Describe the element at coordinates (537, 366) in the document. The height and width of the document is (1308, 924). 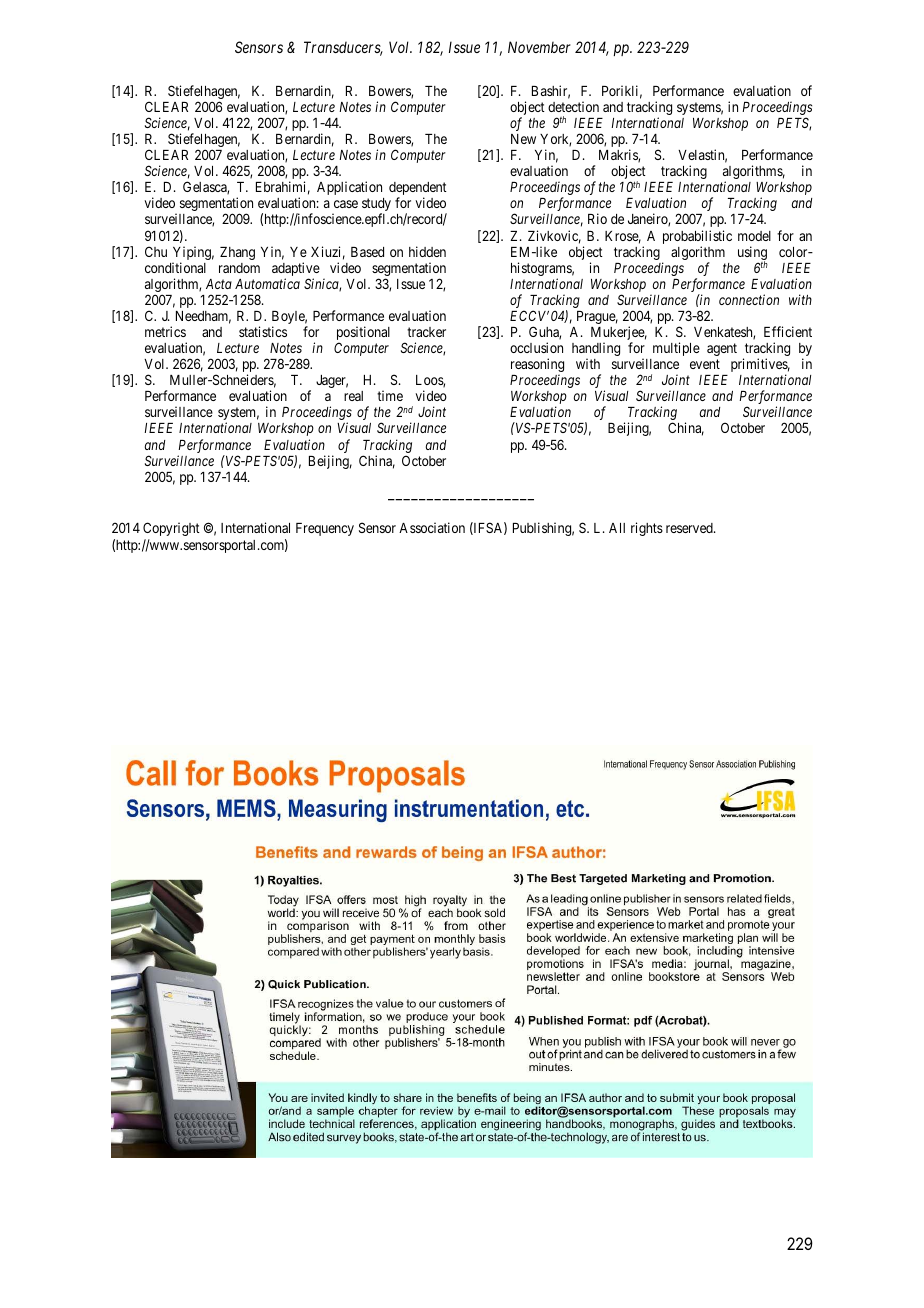
I see `reasoning` at that location.
